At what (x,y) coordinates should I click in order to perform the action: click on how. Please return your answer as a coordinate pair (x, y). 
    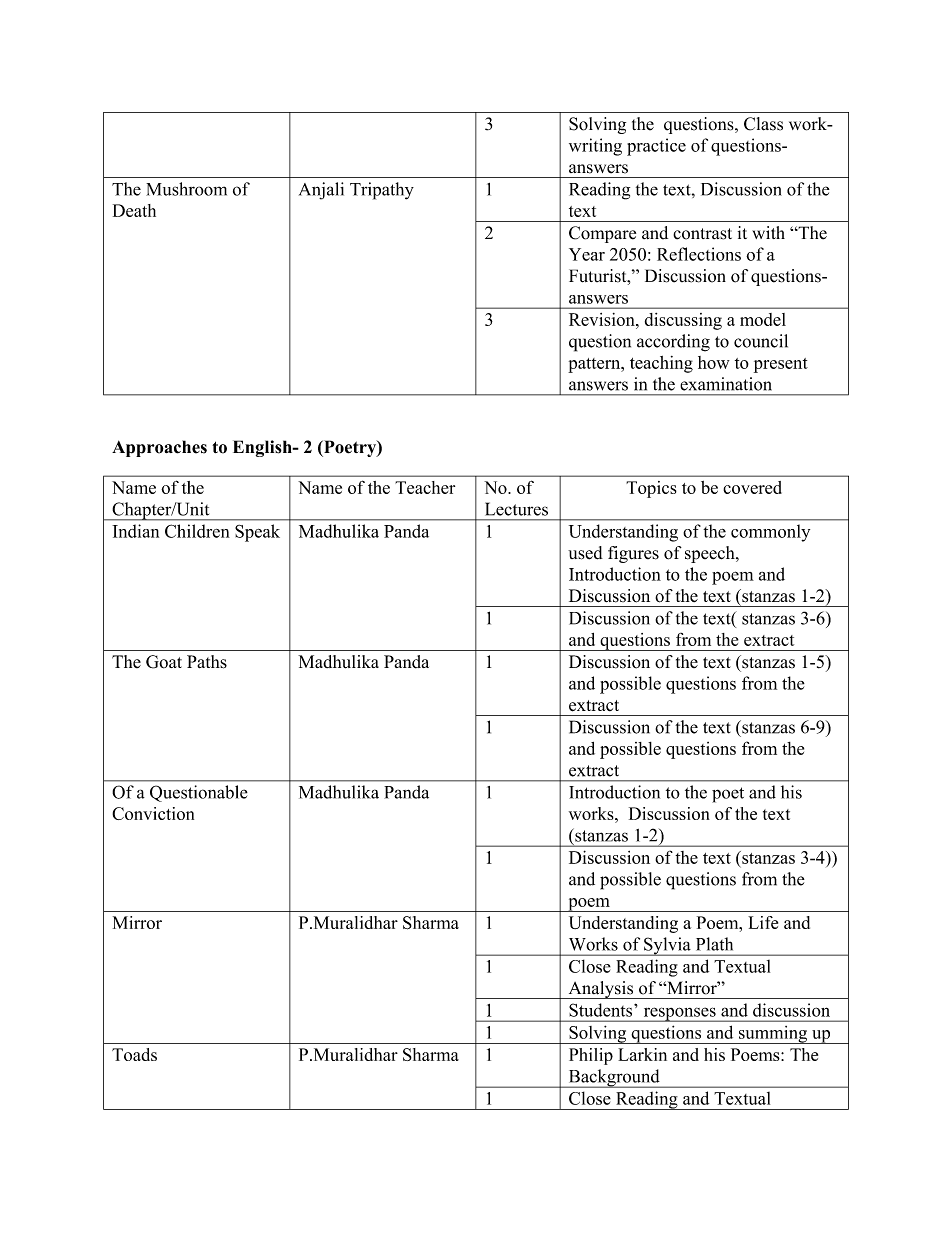
    Looking at the image, I should click on (714, 362).
